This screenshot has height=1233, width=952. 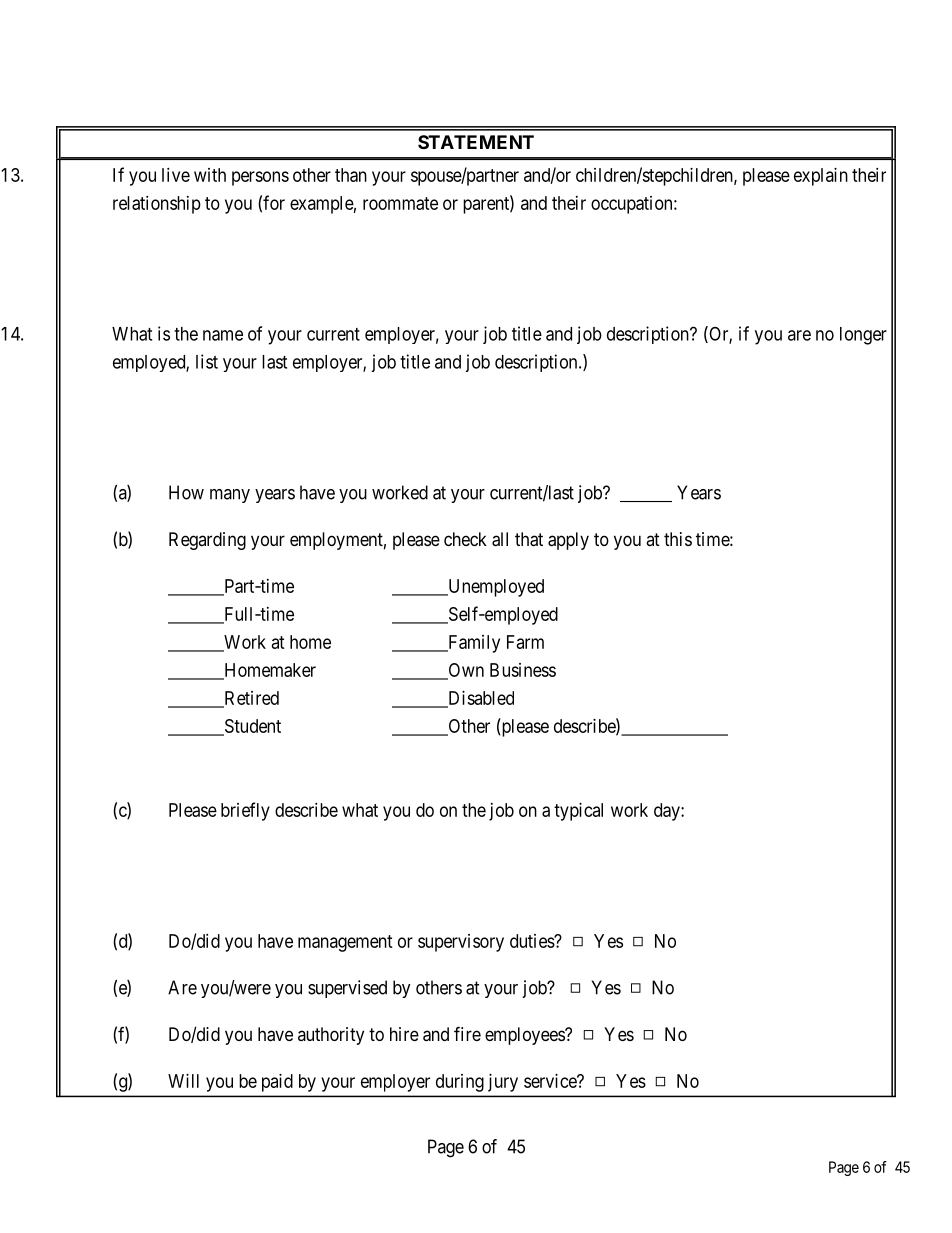 What do you see at coordinates (678, 539) in the screenshot?
I see `this` at bounding box center [678, 539].
